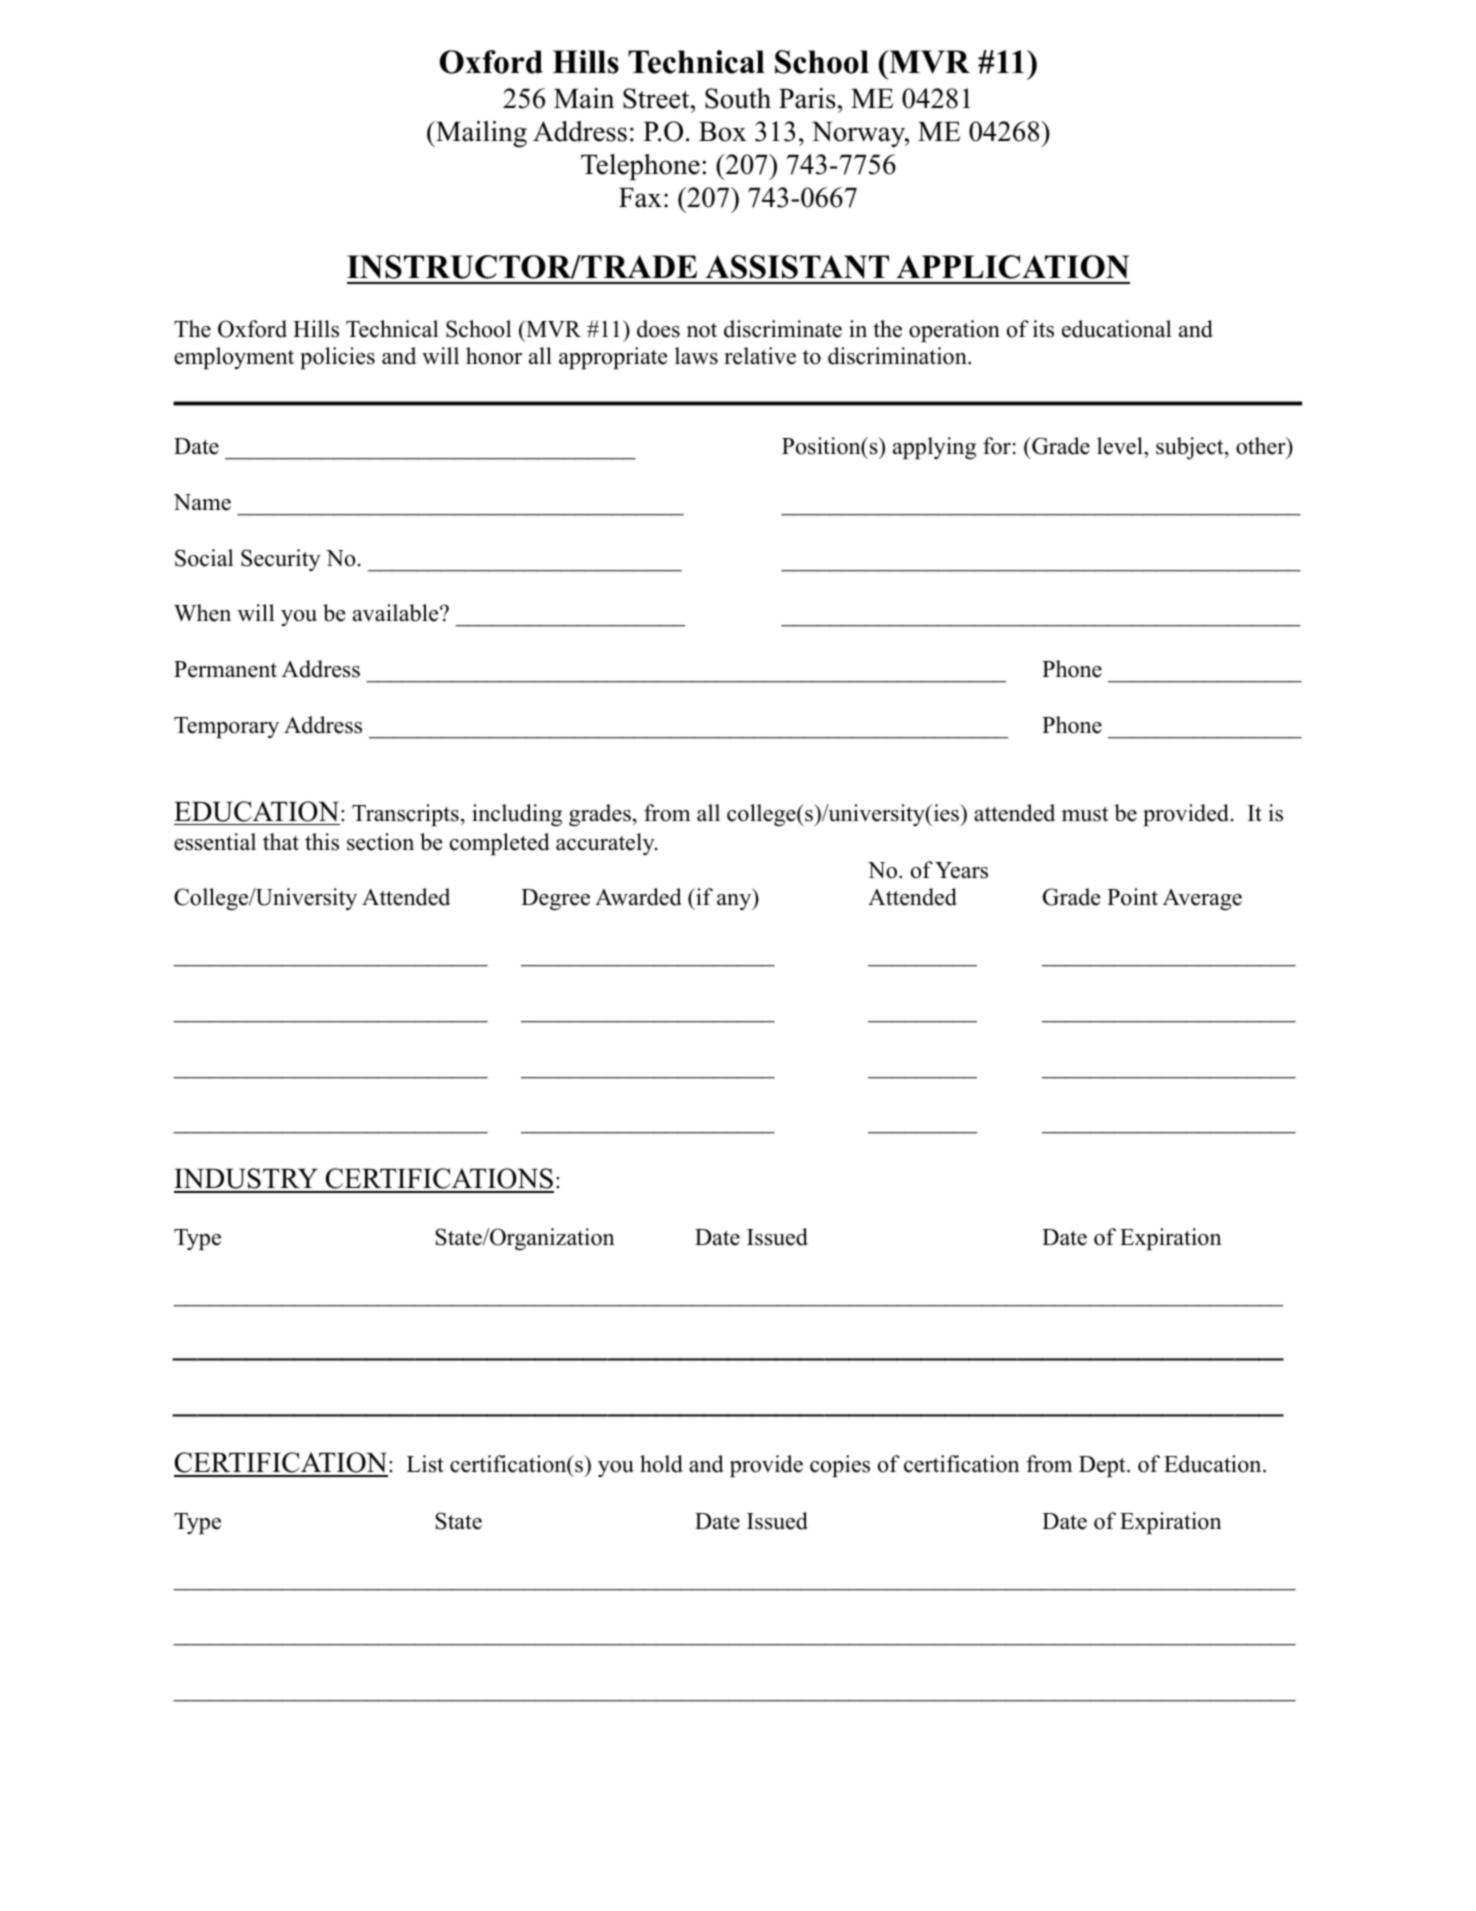  Describe the element at coordinates (661, 1464) in the document. I see `hold` at that location.
